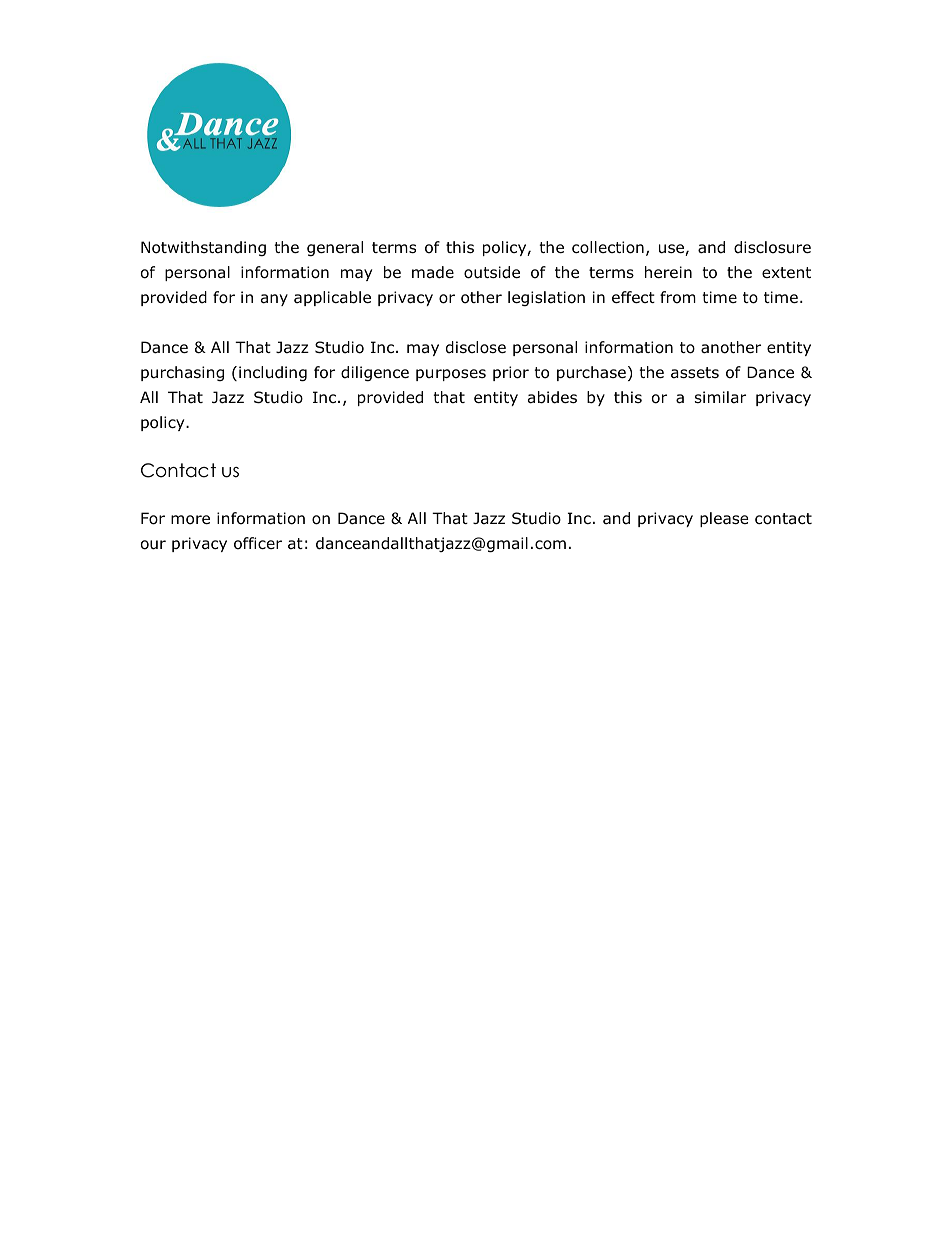  I want to click on more, so click(190, 520).
